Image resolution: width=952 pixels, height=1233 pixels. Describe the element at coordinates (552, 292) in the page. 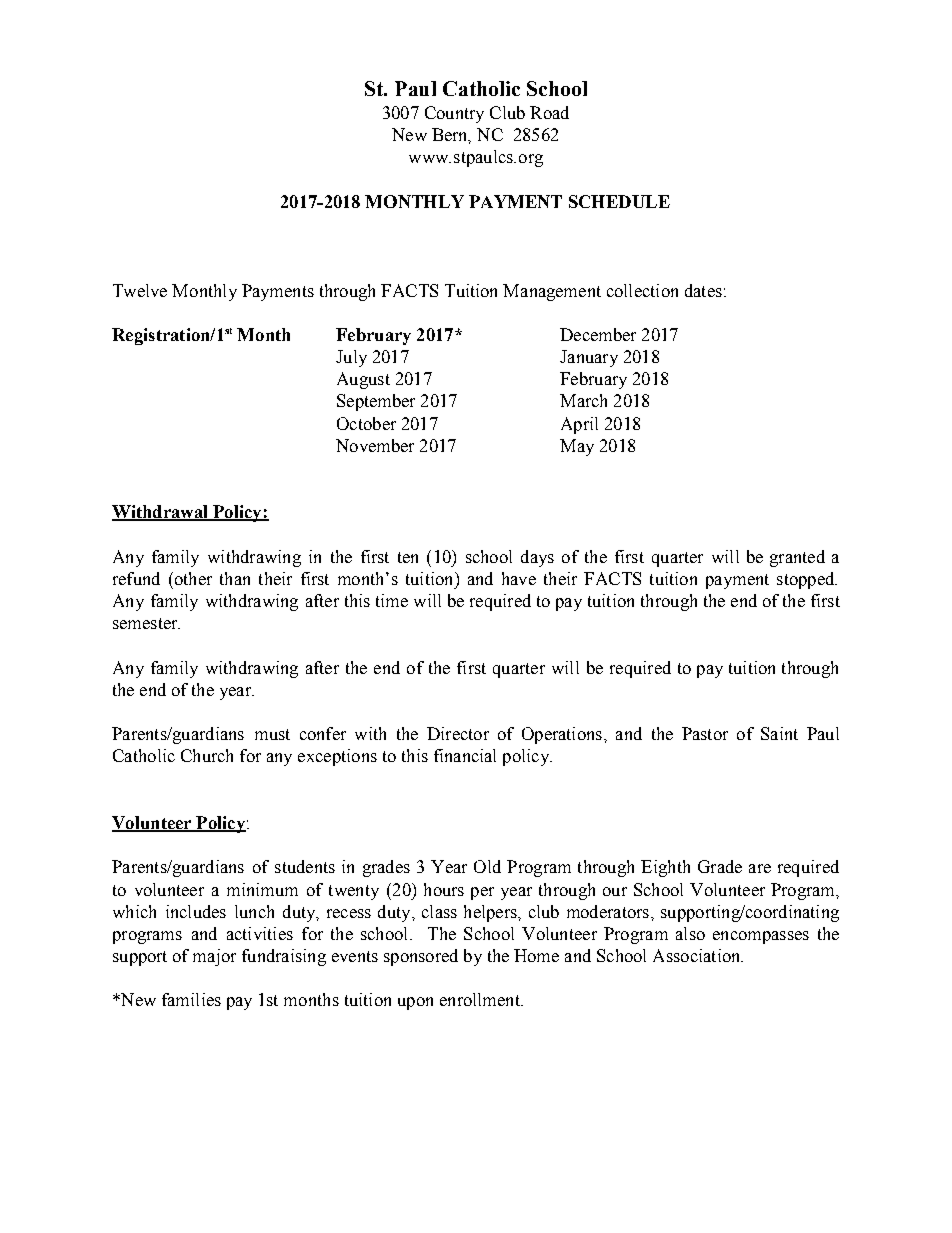

I see `Management` at that location.
